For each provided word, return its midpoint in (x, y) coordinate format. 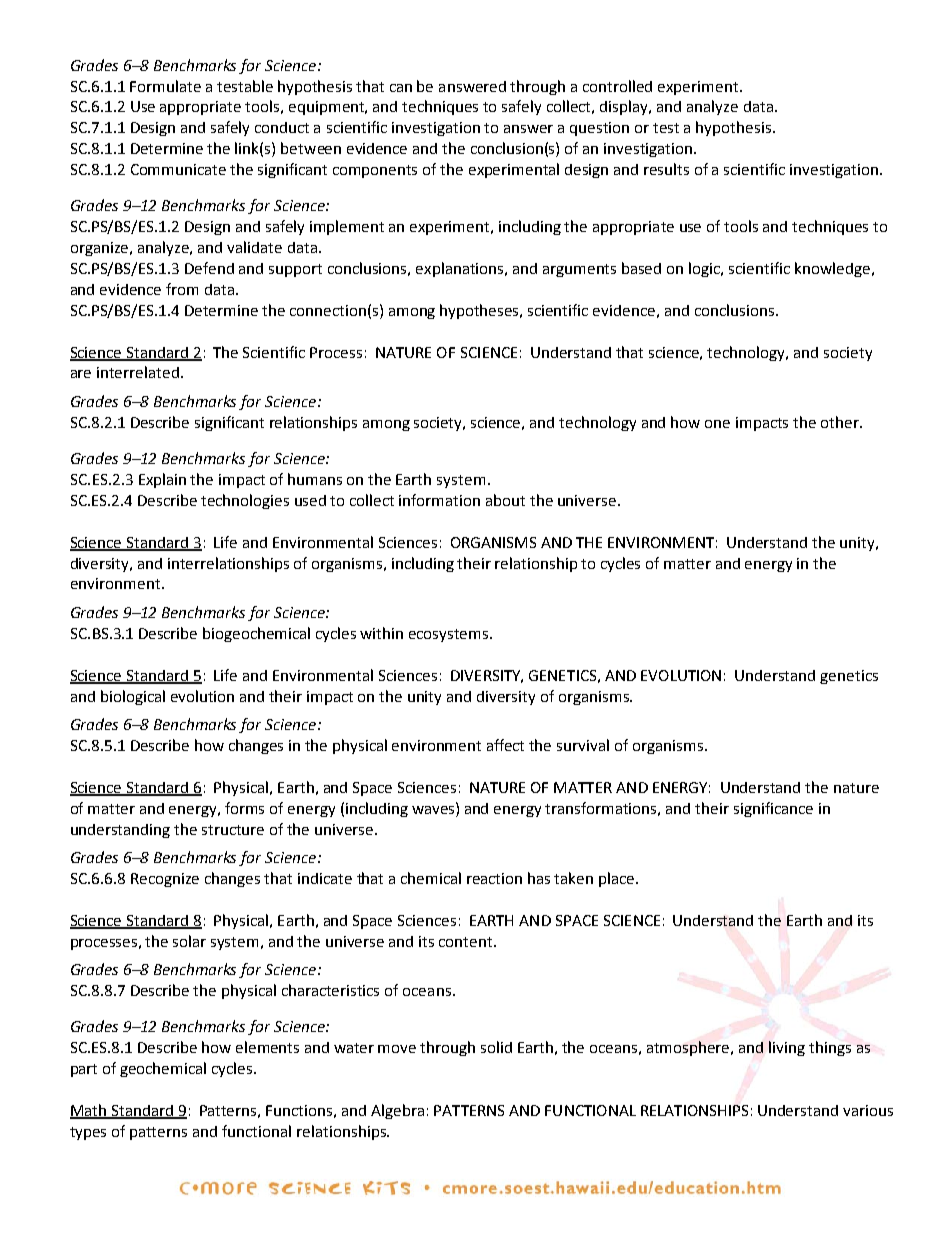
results (666, 169)
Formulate (165, 86)
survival (583, 745)
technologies (245, 501)
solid (496, 1047)
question (599, 129)
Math (89, 1111)
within (381, 633)
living (787, 1048)
